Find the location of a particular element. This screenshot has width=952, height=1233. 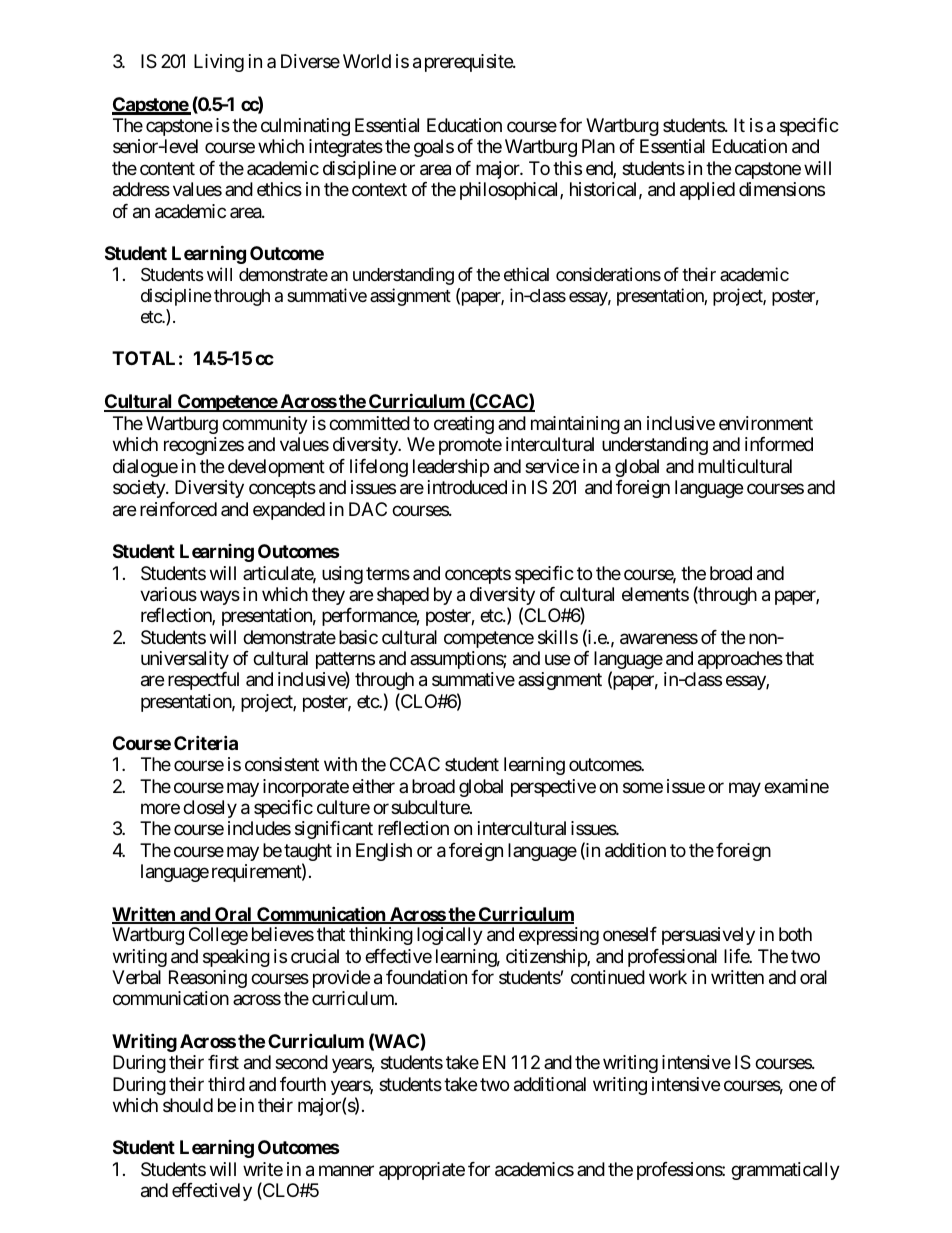

various is located at coordinates (168, 594).
